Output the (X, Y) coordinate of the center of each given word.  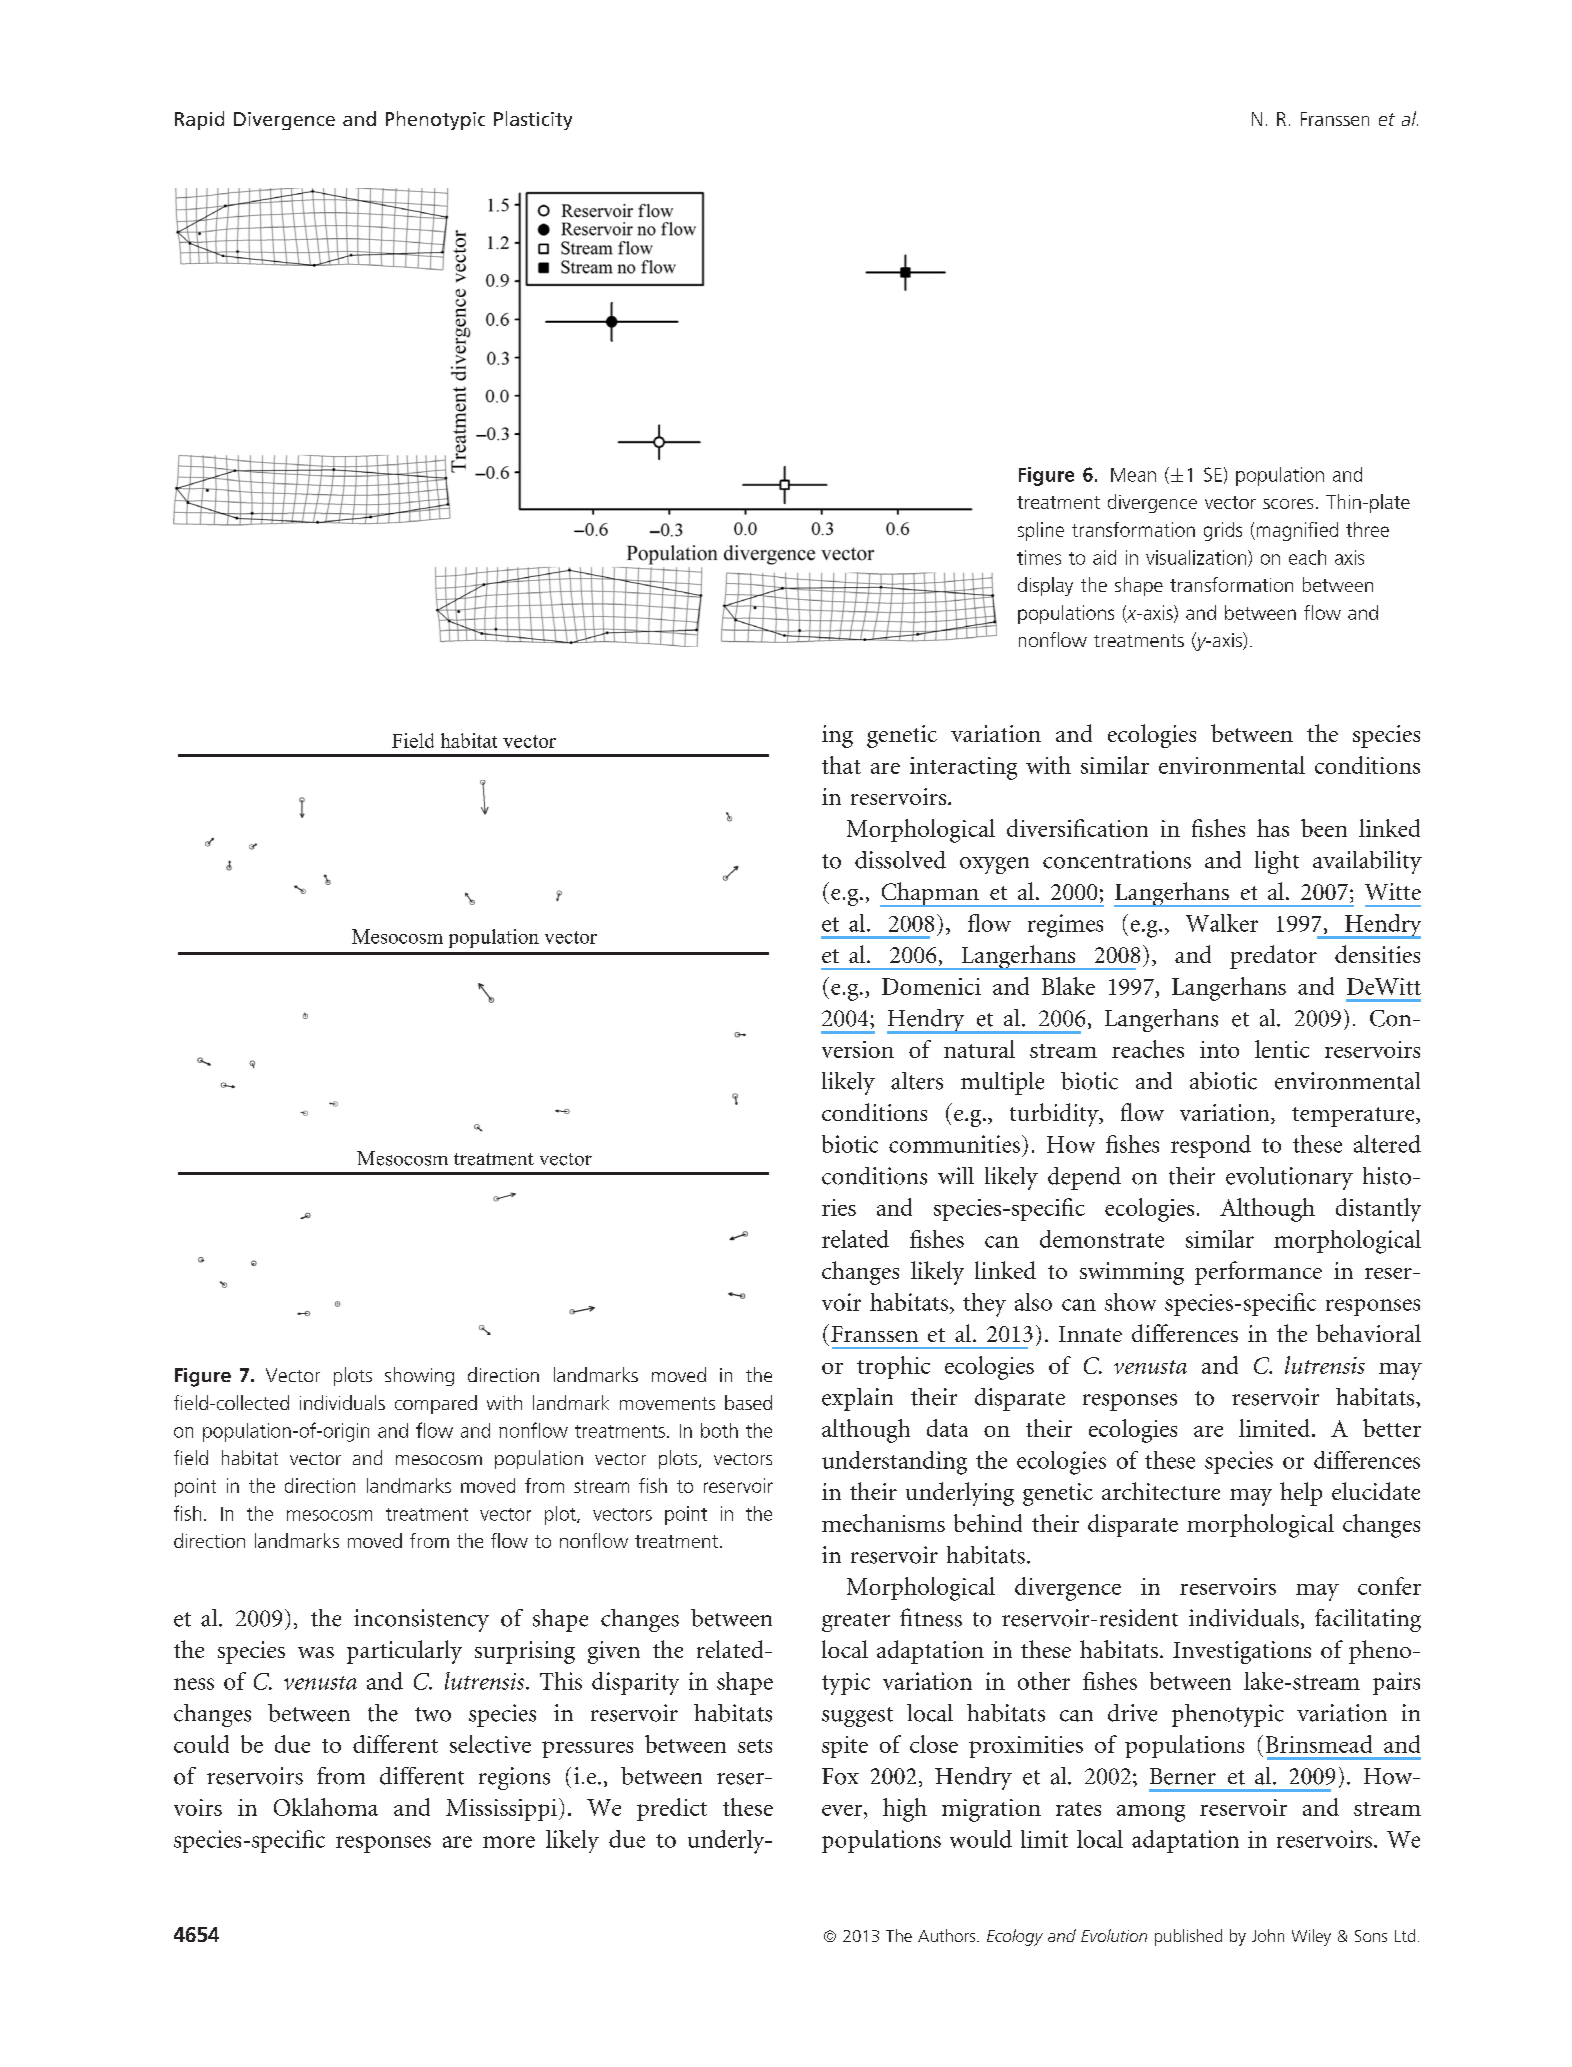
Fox (840, 1776)
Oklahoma (326, 1807)
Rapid (199, 120)
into (1219, 1049)
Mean (1133, 475)
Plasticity (533, 120)
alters (917, 1081)
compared (436, 1404)
